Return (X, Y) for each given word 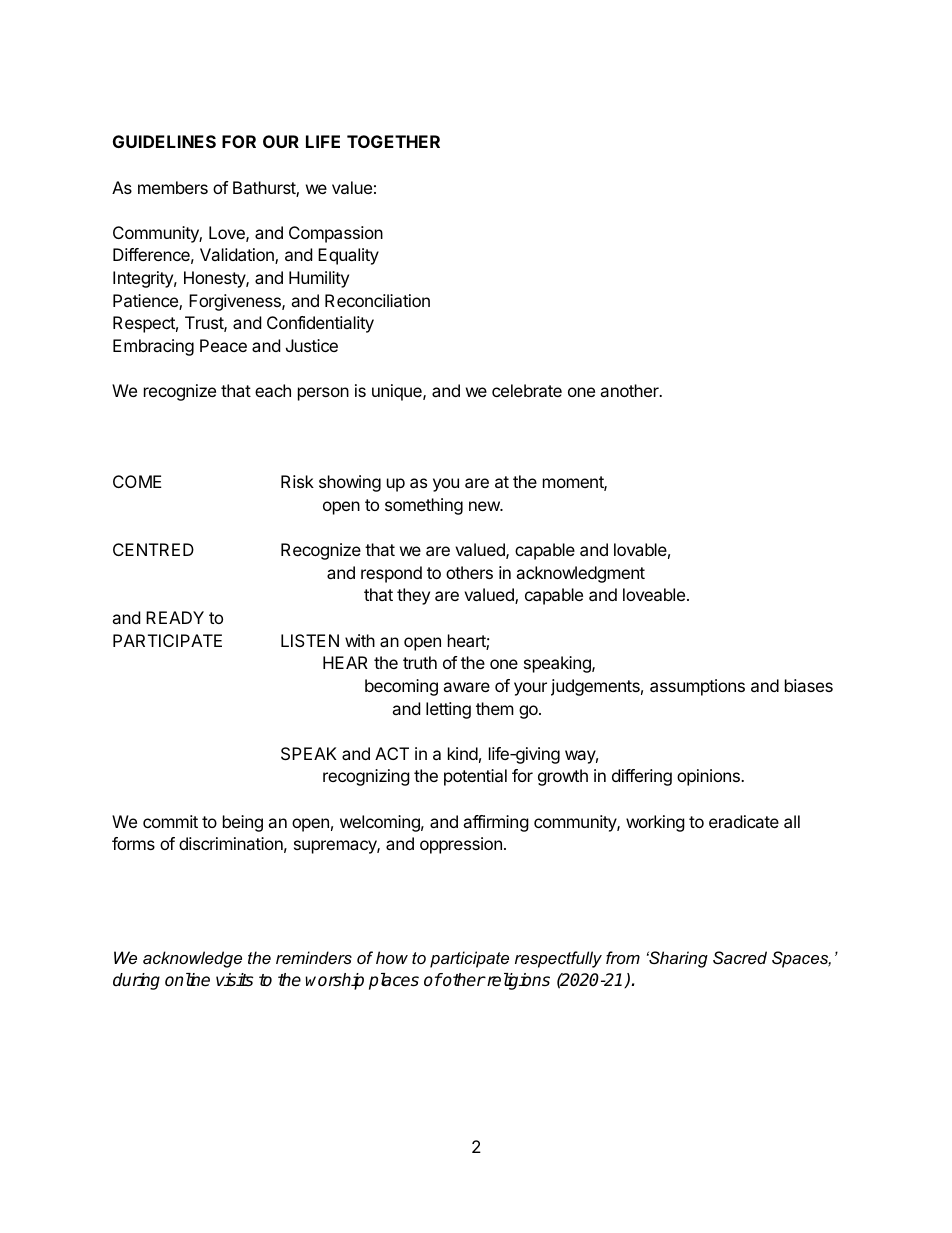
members (173, 187)
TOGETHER (393, 141)
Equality (348, 256)
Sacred (740, 957)
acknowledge (192, 959)
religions (517, 981)
